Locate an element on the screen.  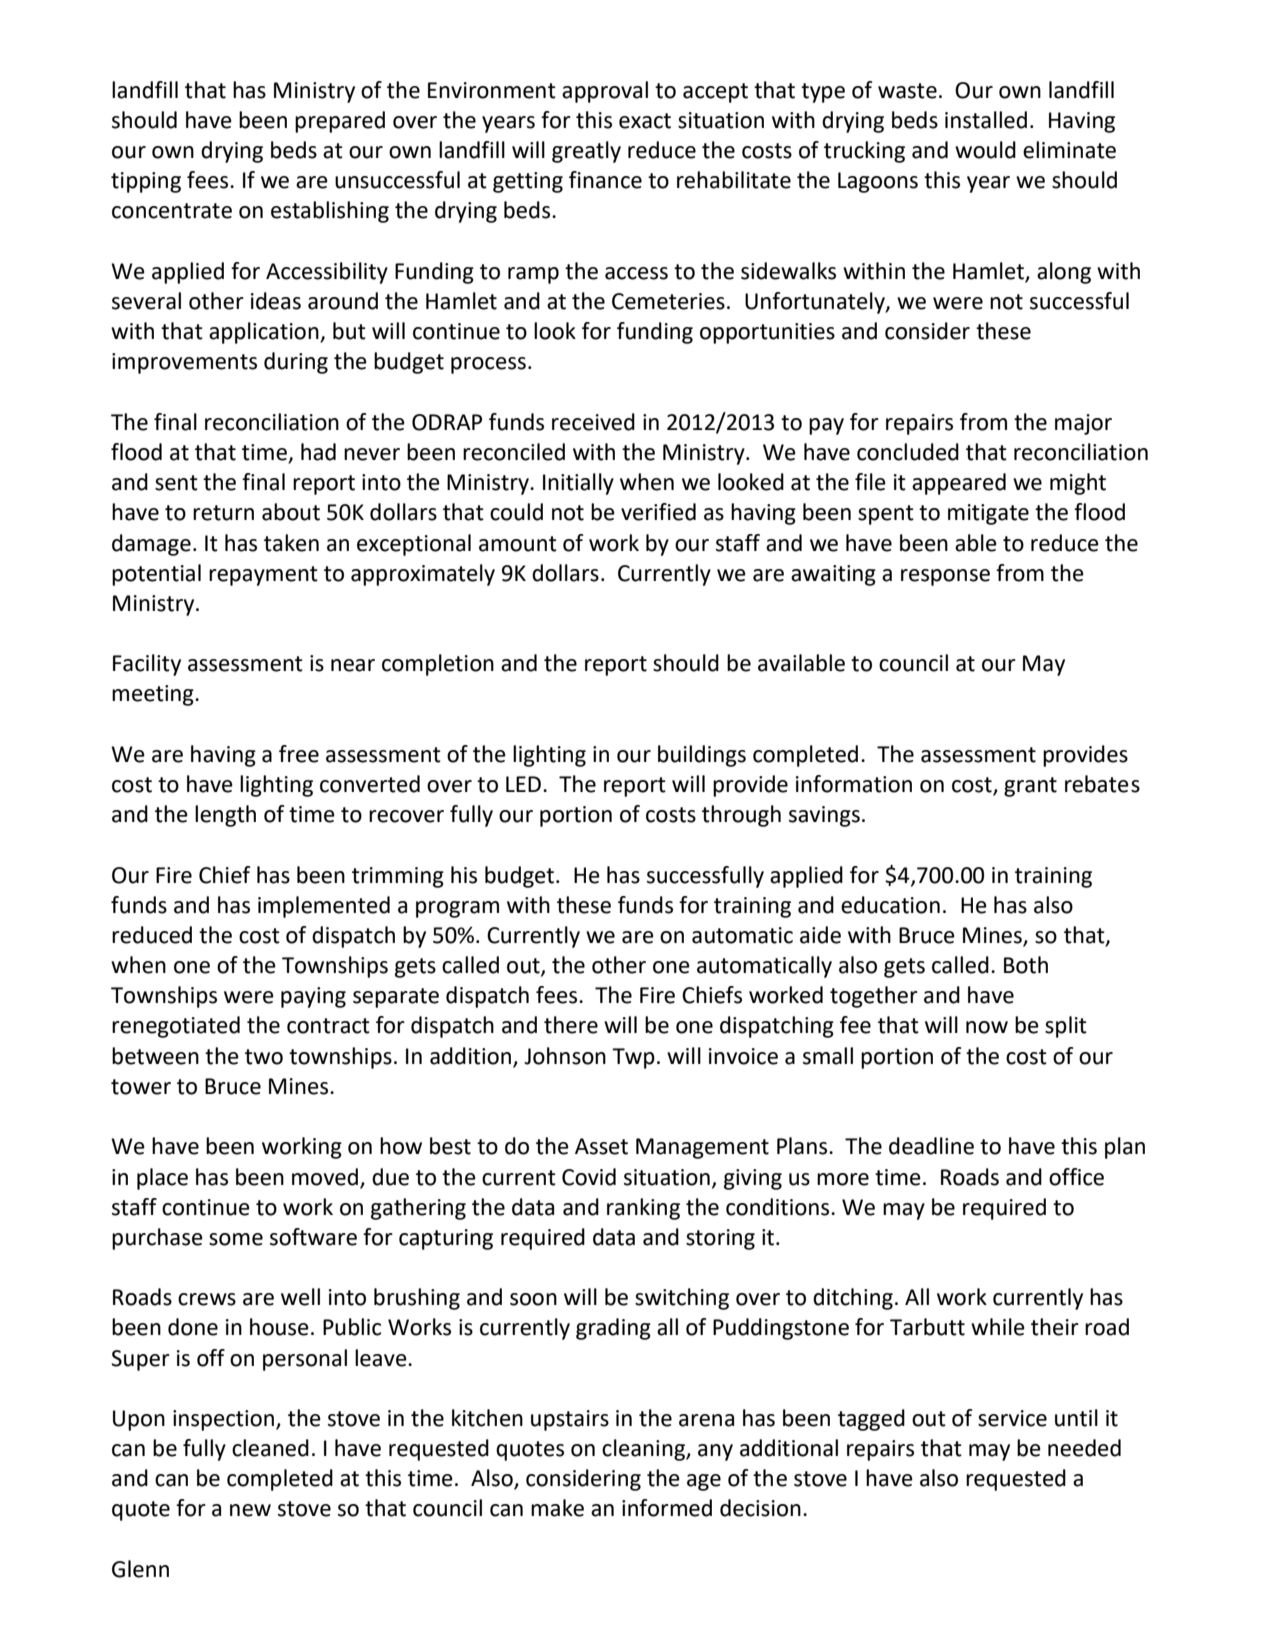
prepared is located at coordinates (340, 122).
